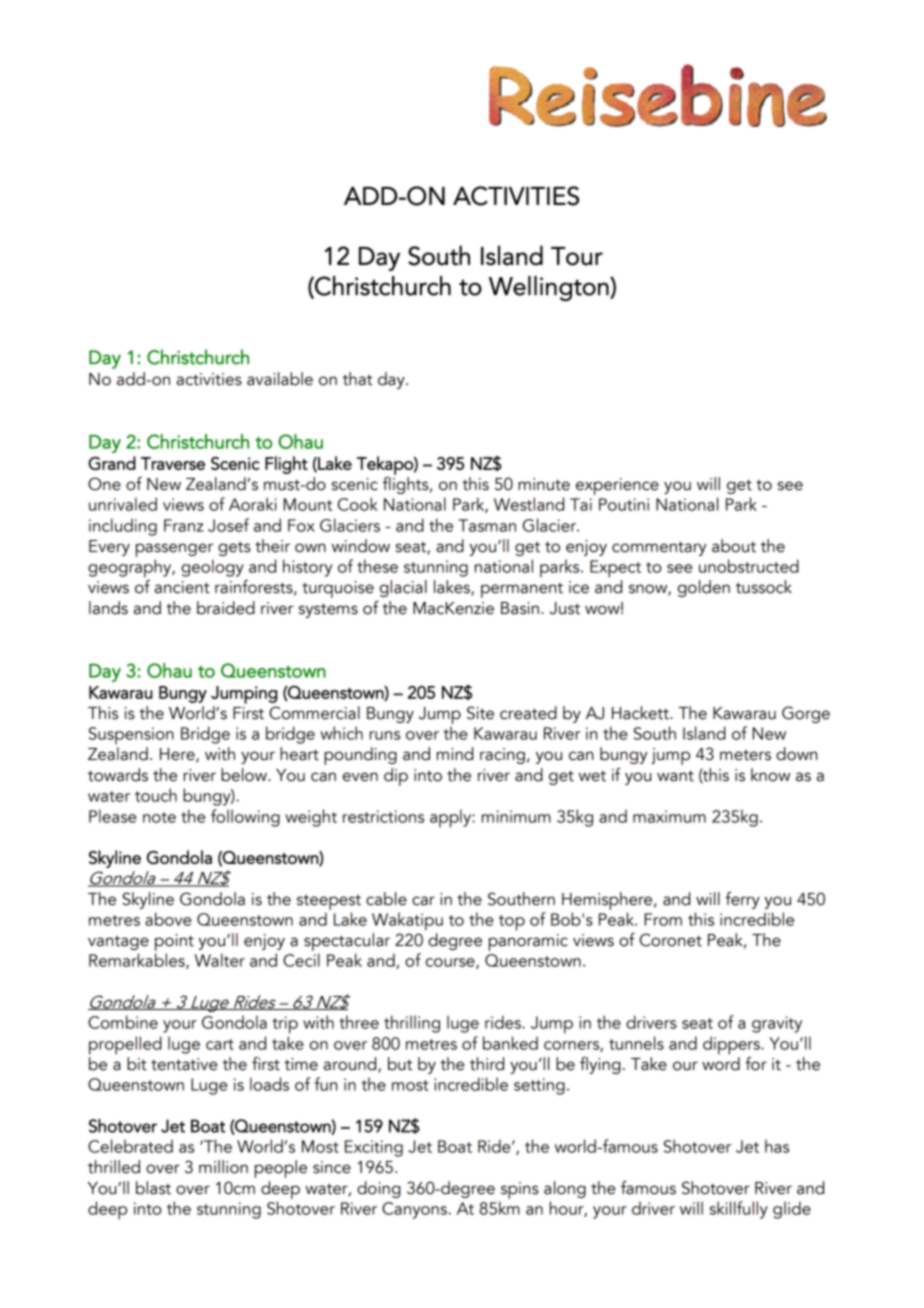  I want to click on golden, so click(704, 588).
